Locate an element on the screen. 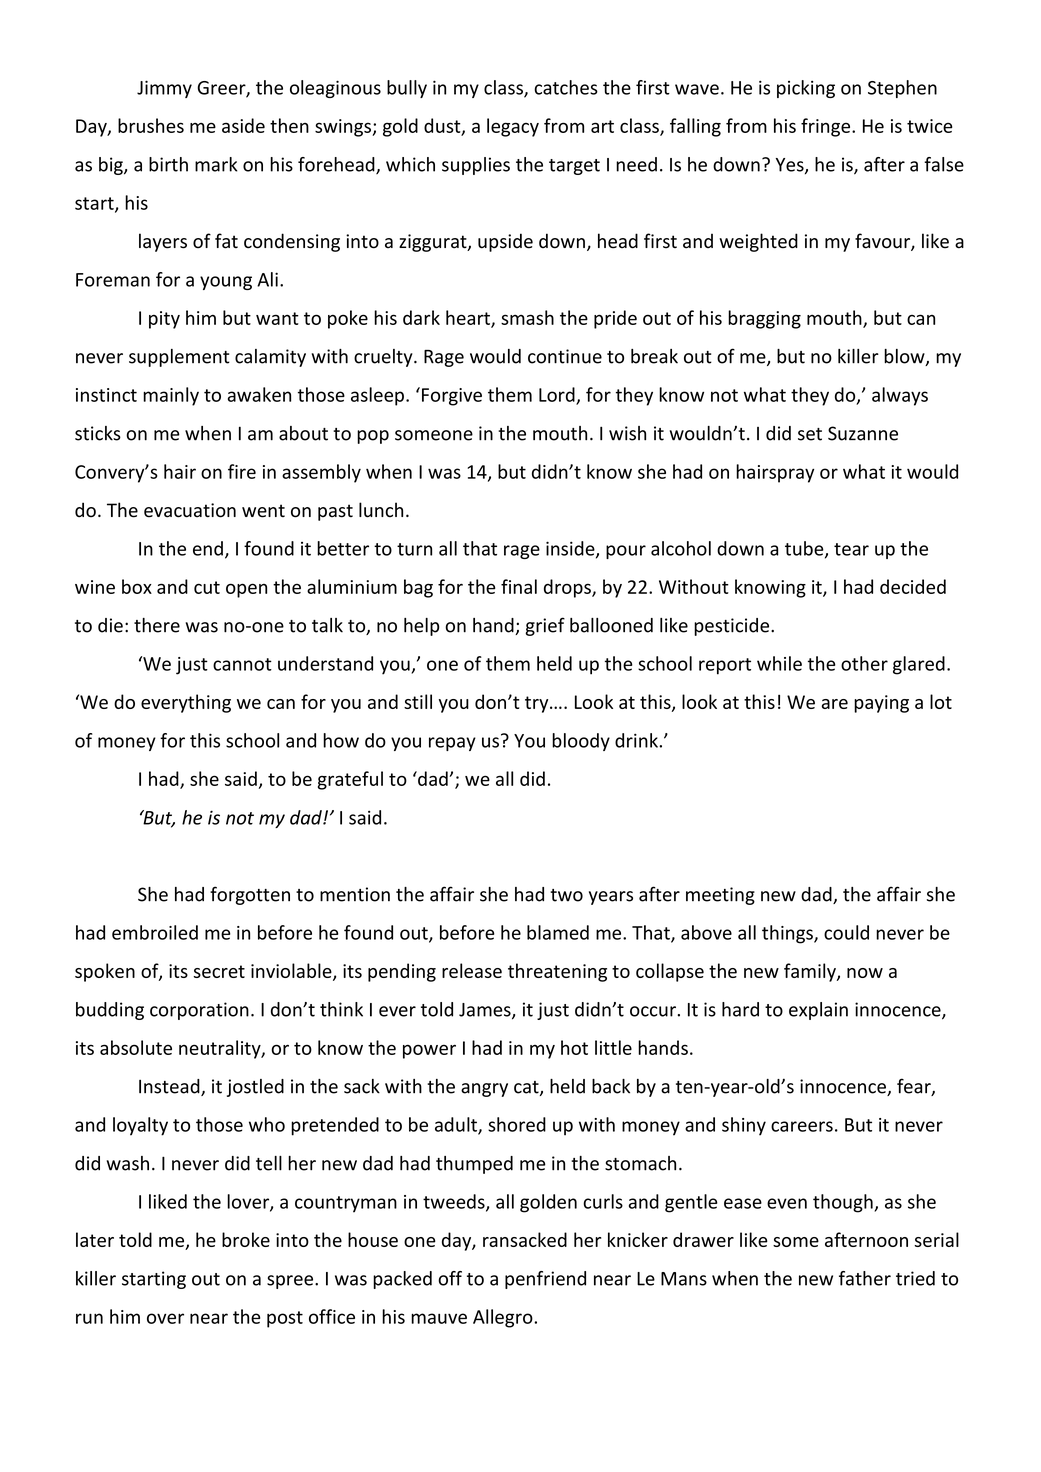  father is located at coordinates (865, 1278).
